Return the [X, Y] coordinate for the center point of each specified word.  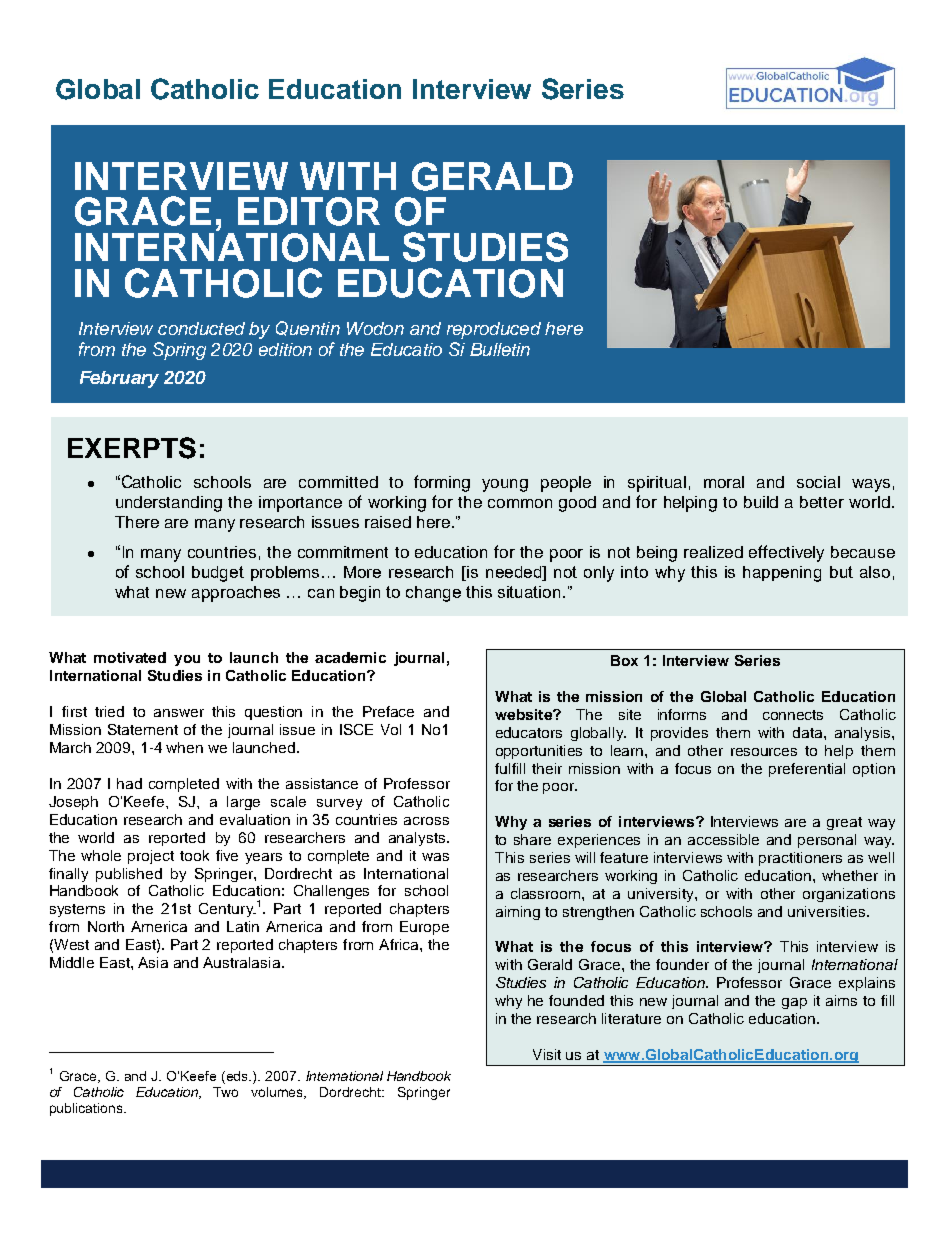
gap [794, 1003]
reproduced [494, 330]
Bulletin [500, 349]
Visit [547, 1054]
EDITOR [309, 211]
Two [225, 1092]
